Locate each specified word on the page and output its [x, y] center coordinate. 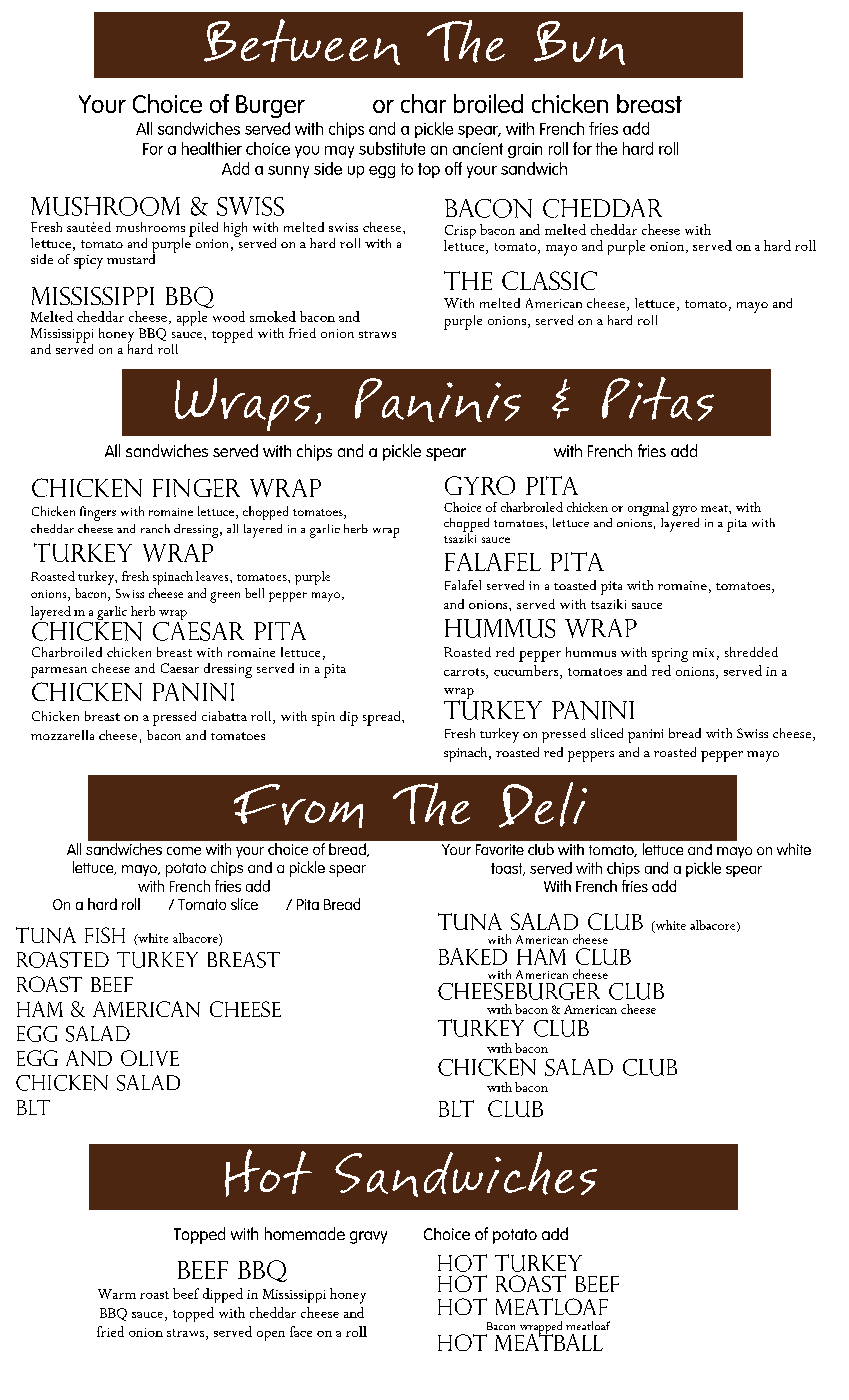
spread [383, 718]
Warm [117, 1294]
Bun [579, 43]
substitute [392, 148]
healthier [212, 148]
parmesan [59, 672]
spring [670, 655]
